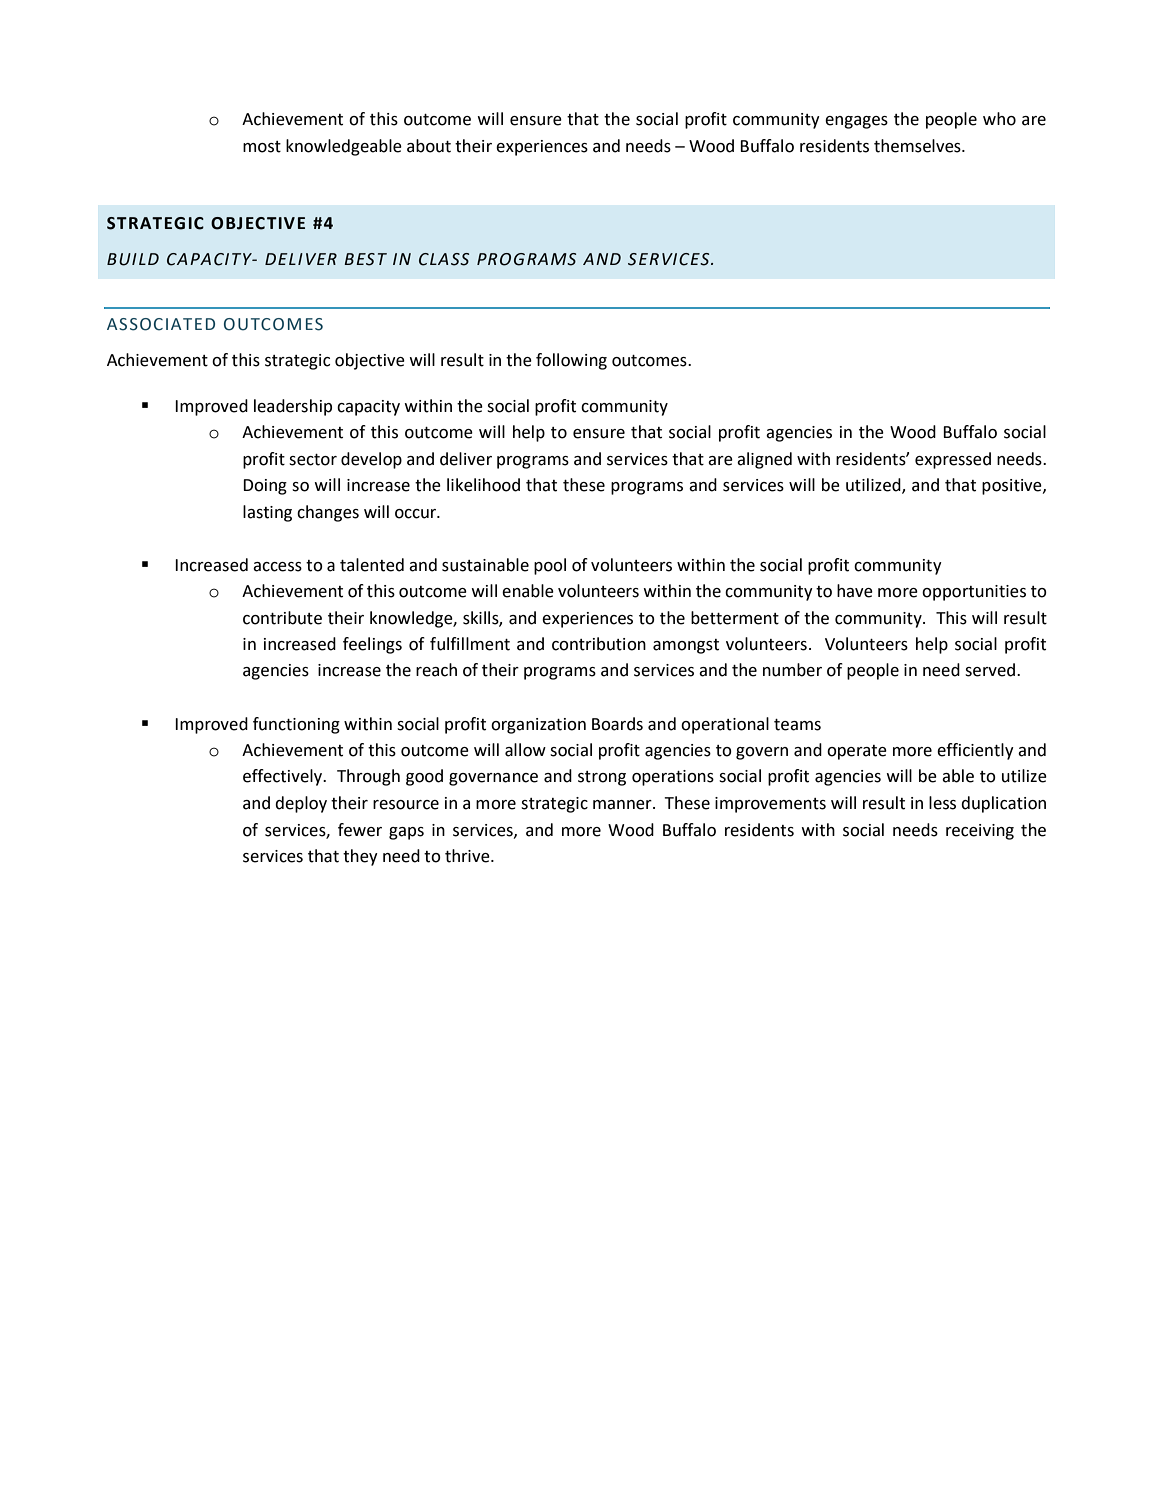 The width and height of the screenshot is (1154, 1494). What do you see at coordinates (953, 460) in the screenshot?
I see `expressed` at bounding box center [953, 460].
